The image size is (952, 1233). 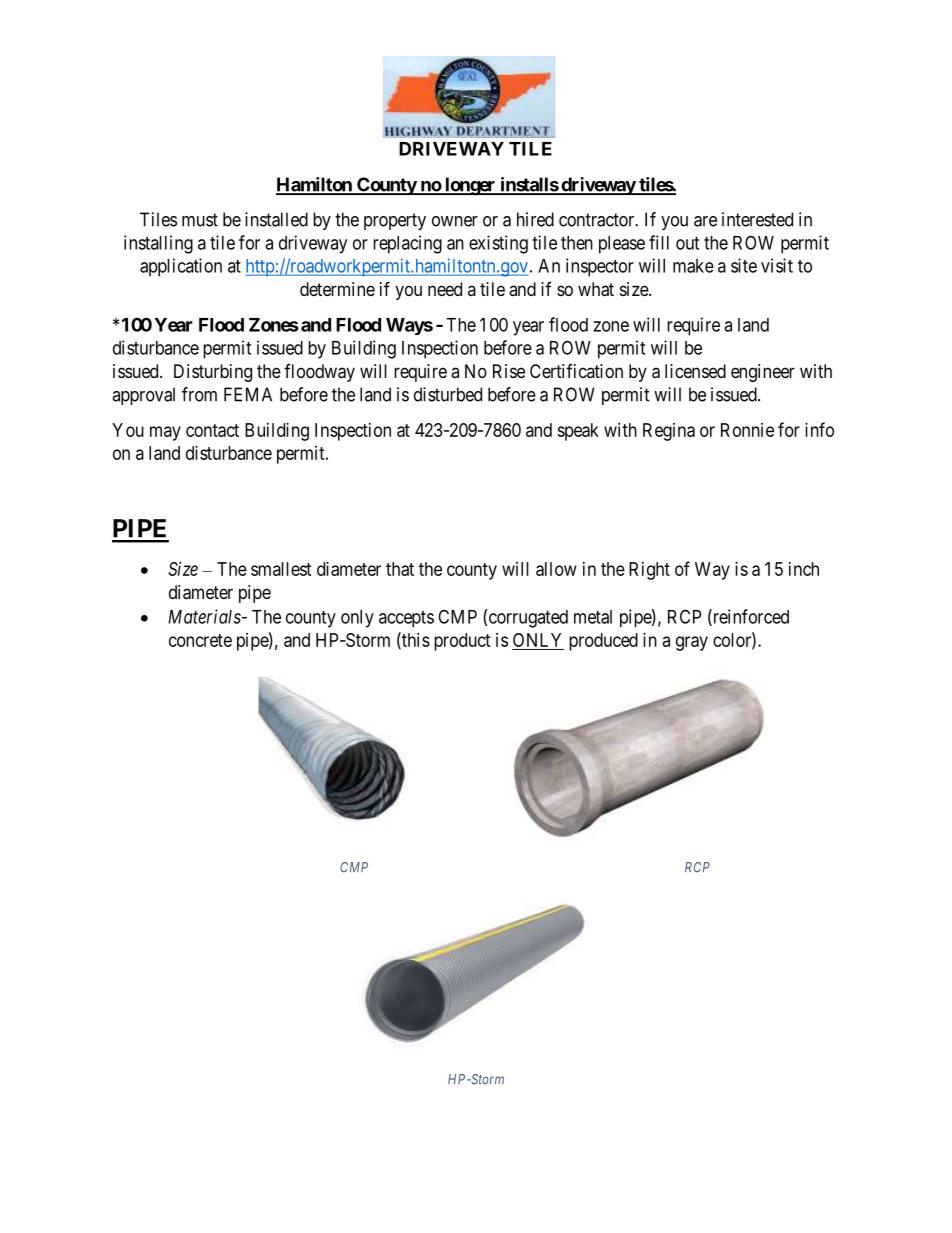 I want to click on contact, so click(x=212, y=430).
